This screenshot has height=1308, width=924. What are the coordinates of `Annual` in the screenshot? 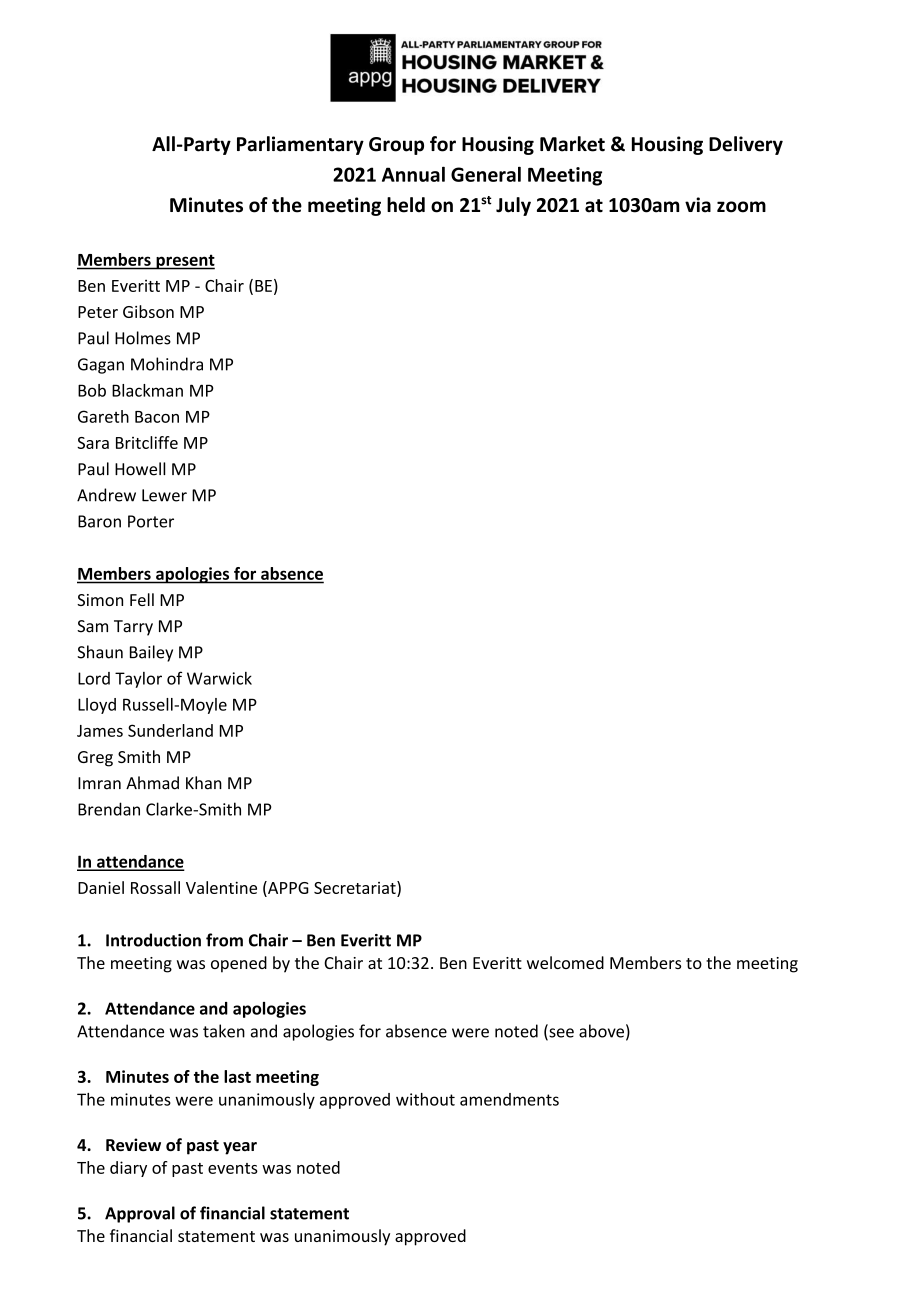 It's located at (413, 174).
